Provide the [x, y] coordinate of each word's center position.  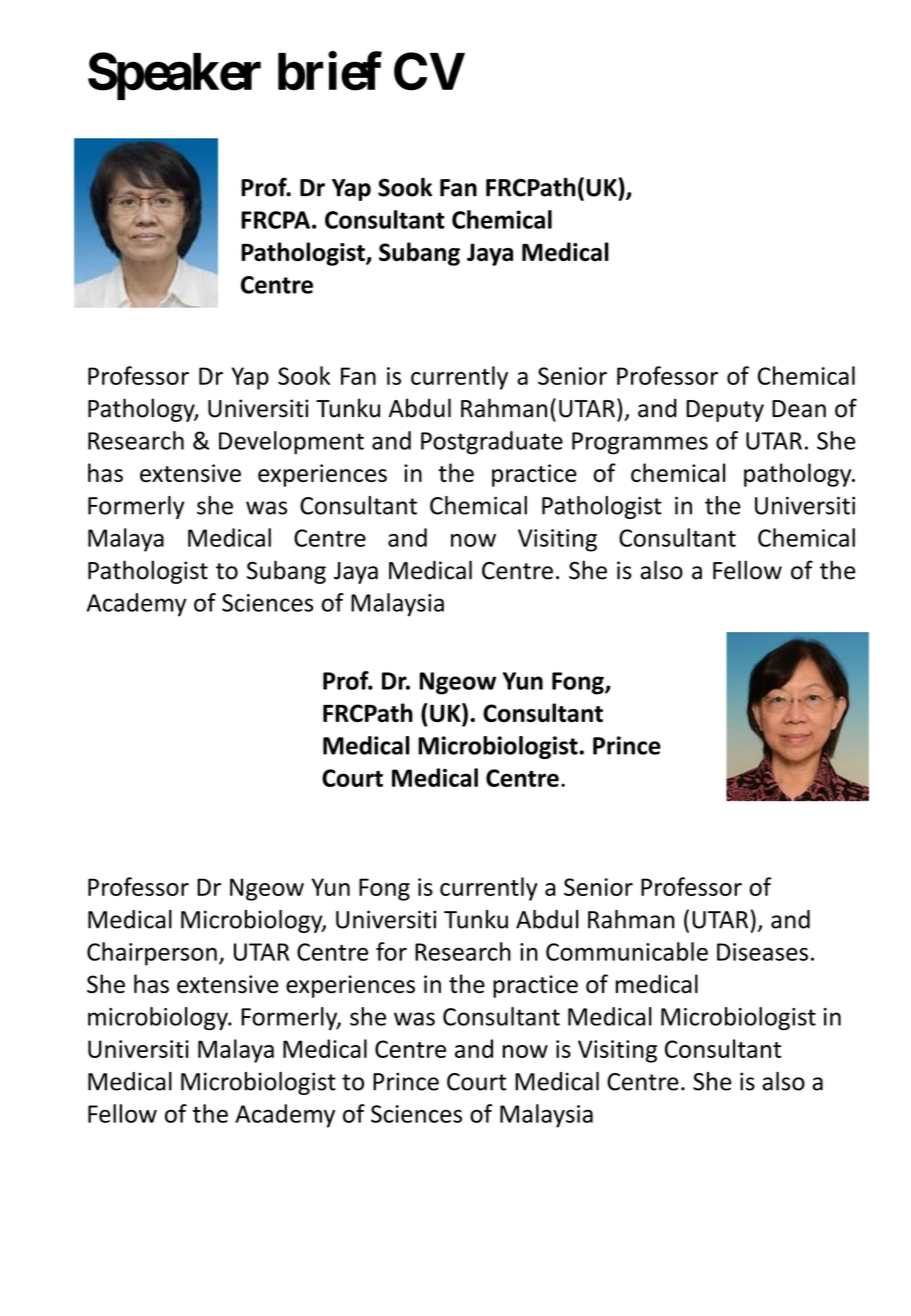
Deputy [725, 411]
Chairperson [152, 954]
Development [291, 443]
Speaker [174, 76]
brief [330, 71]
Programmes [640, 443]
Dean [799, 409]
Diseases [762, 952]
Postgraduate [492, 443]
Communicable [627, 951]
